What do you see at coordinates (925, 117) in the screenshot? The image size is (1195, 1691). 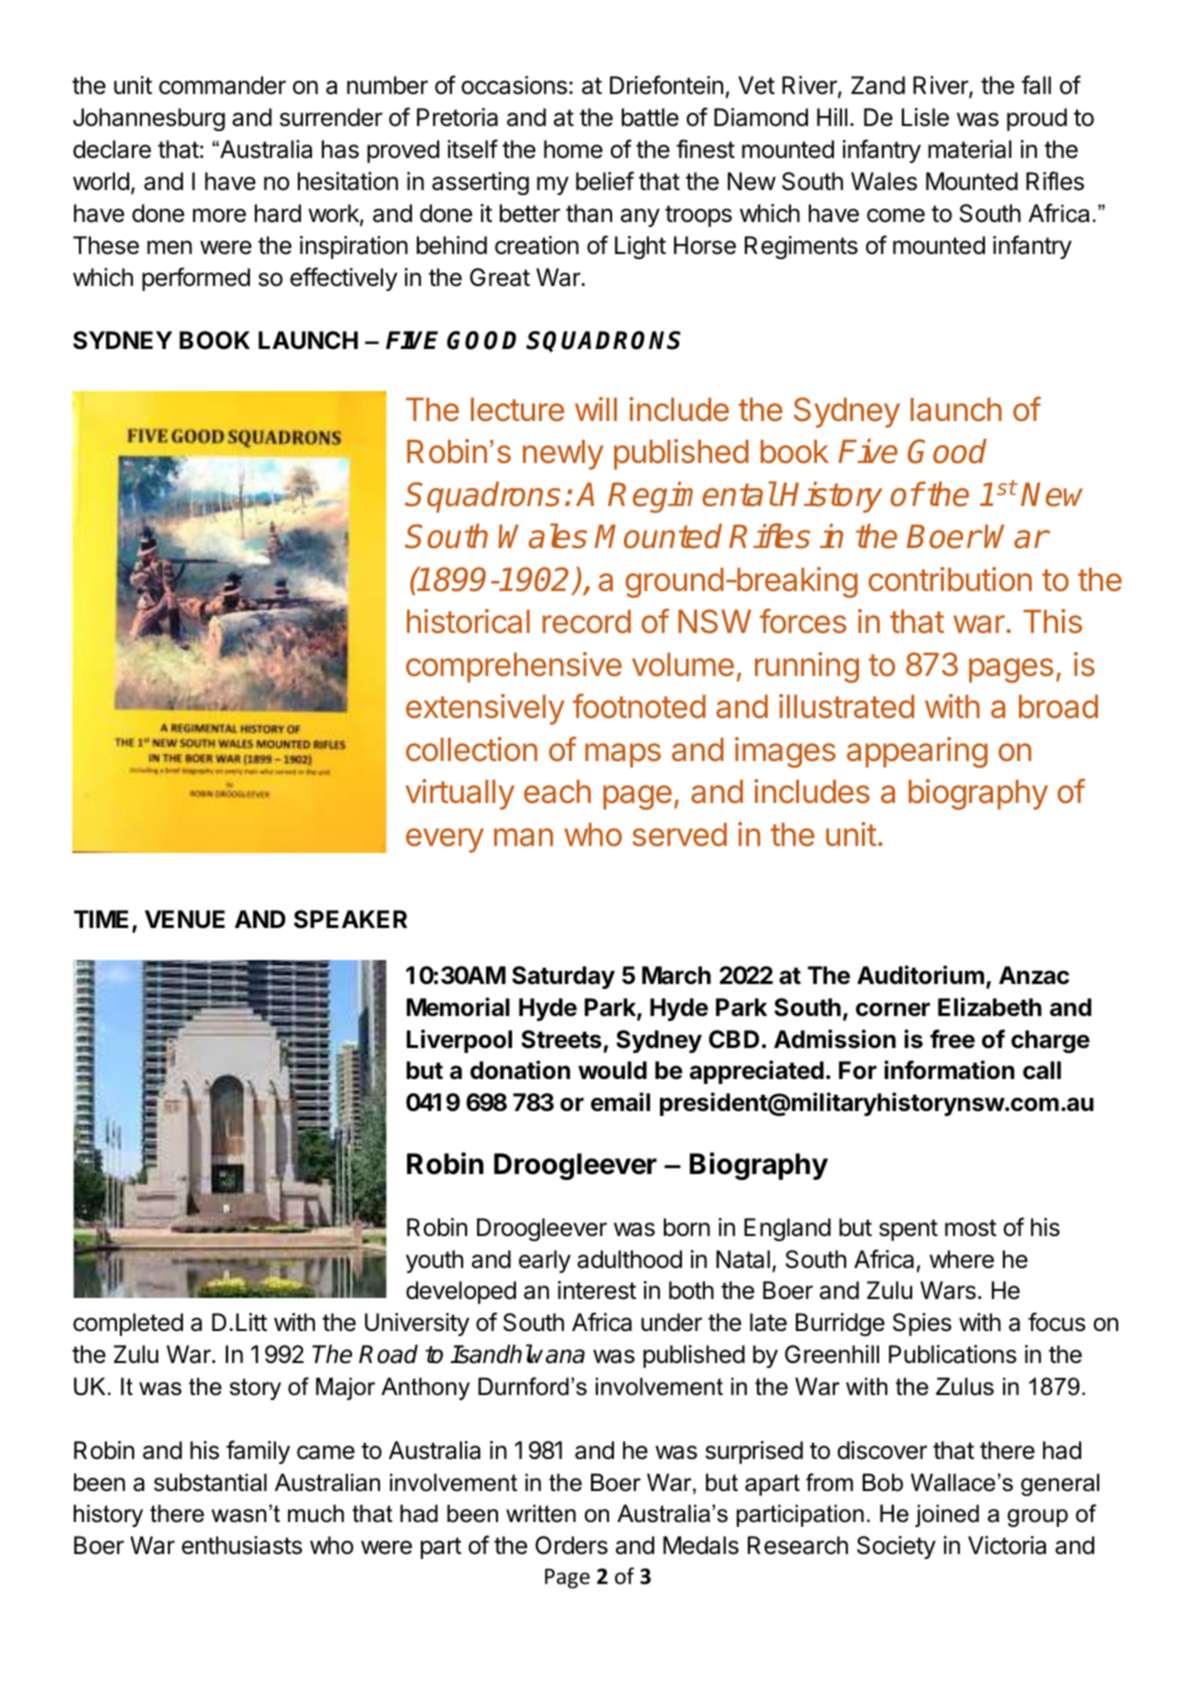 I see `Lisle` at bounding box center [925, 117].
